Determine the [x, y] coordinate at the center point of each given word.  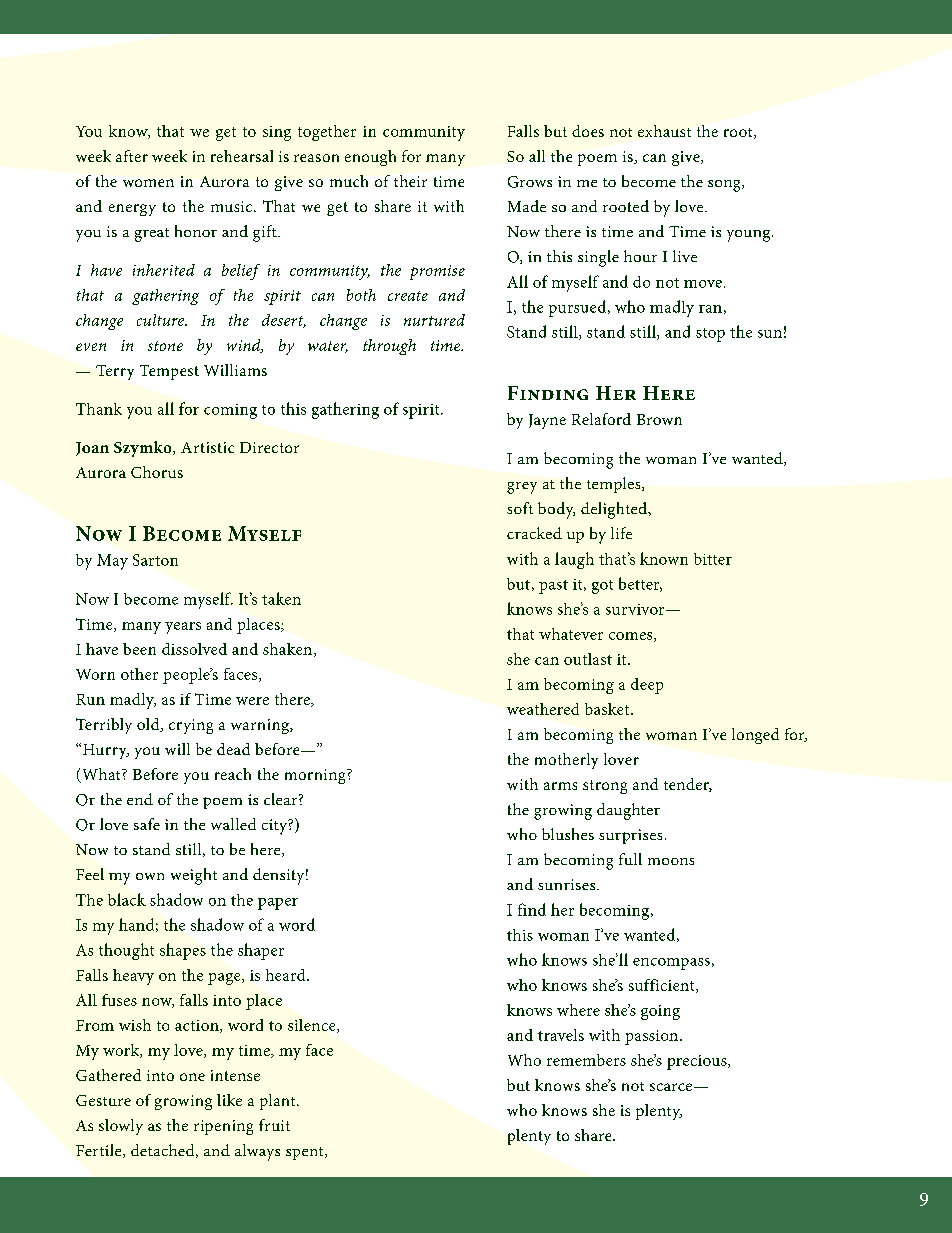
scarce [672, 1087]
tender [688, 785]
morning [316, 776]
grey [522, 488]
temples [615, 485]
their [410, 181]
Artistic [207, 447]
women [148, 183]
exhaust [664, 131]
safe [147, 824]
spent [306, 1153]
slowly [121, 1127]
